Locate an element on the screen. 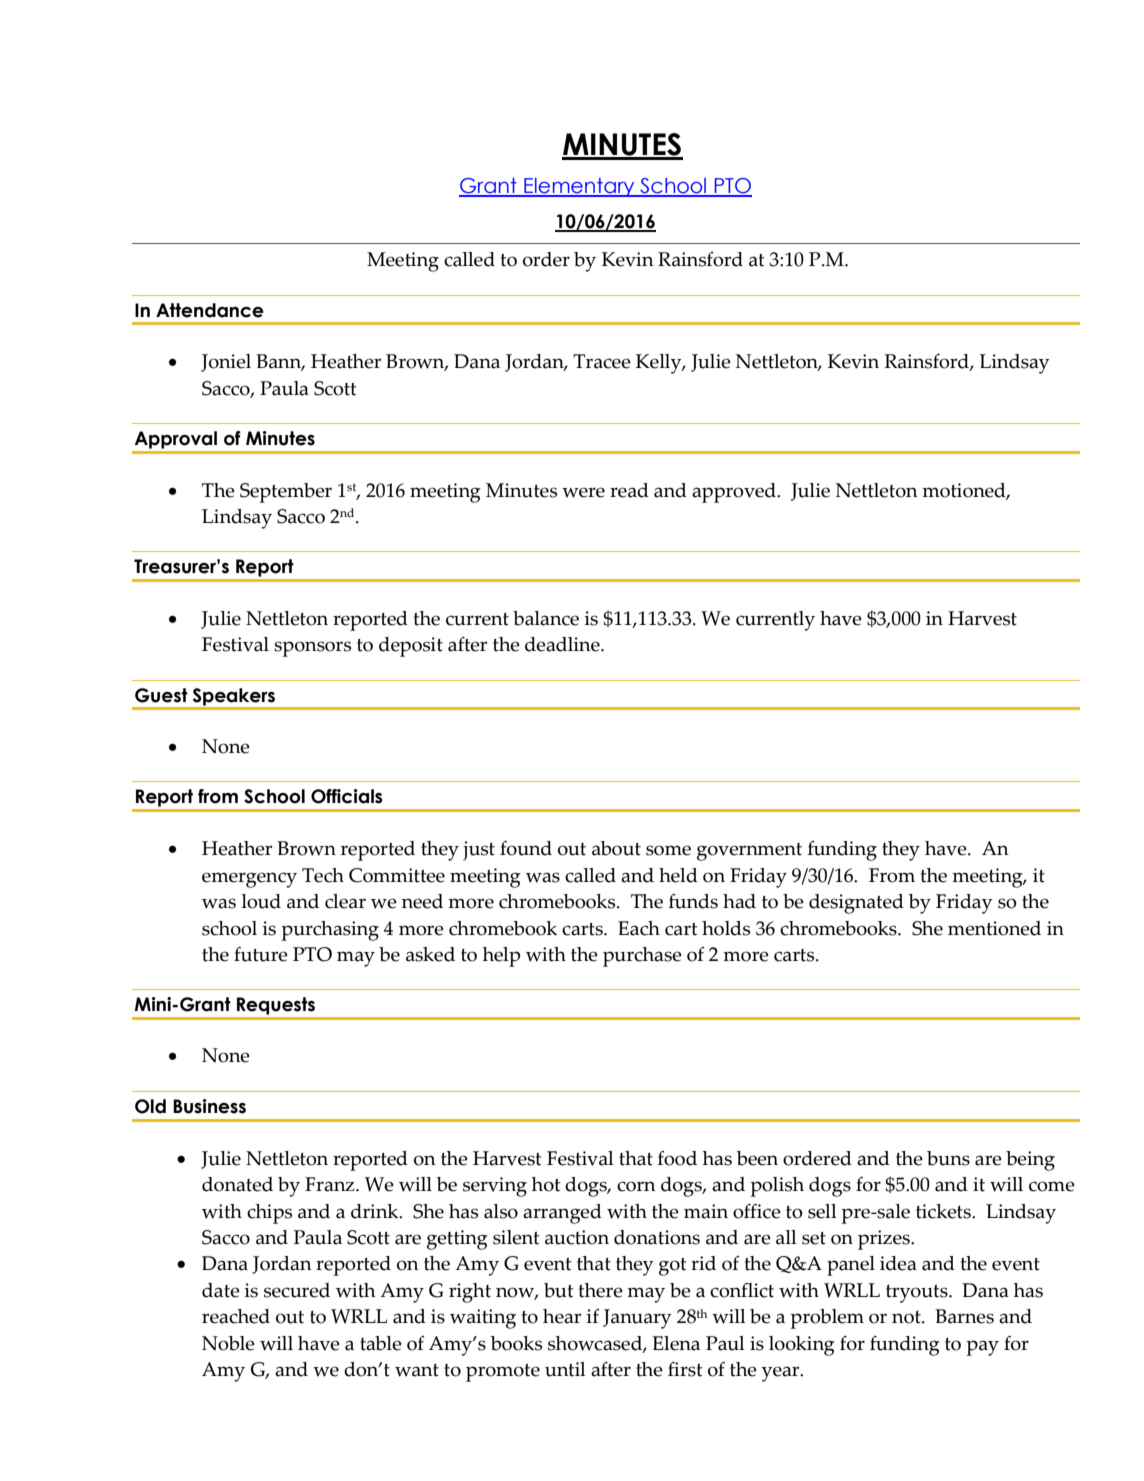 The image size is (1144, 1481). Attendance is located at coordinates (210, 310).
